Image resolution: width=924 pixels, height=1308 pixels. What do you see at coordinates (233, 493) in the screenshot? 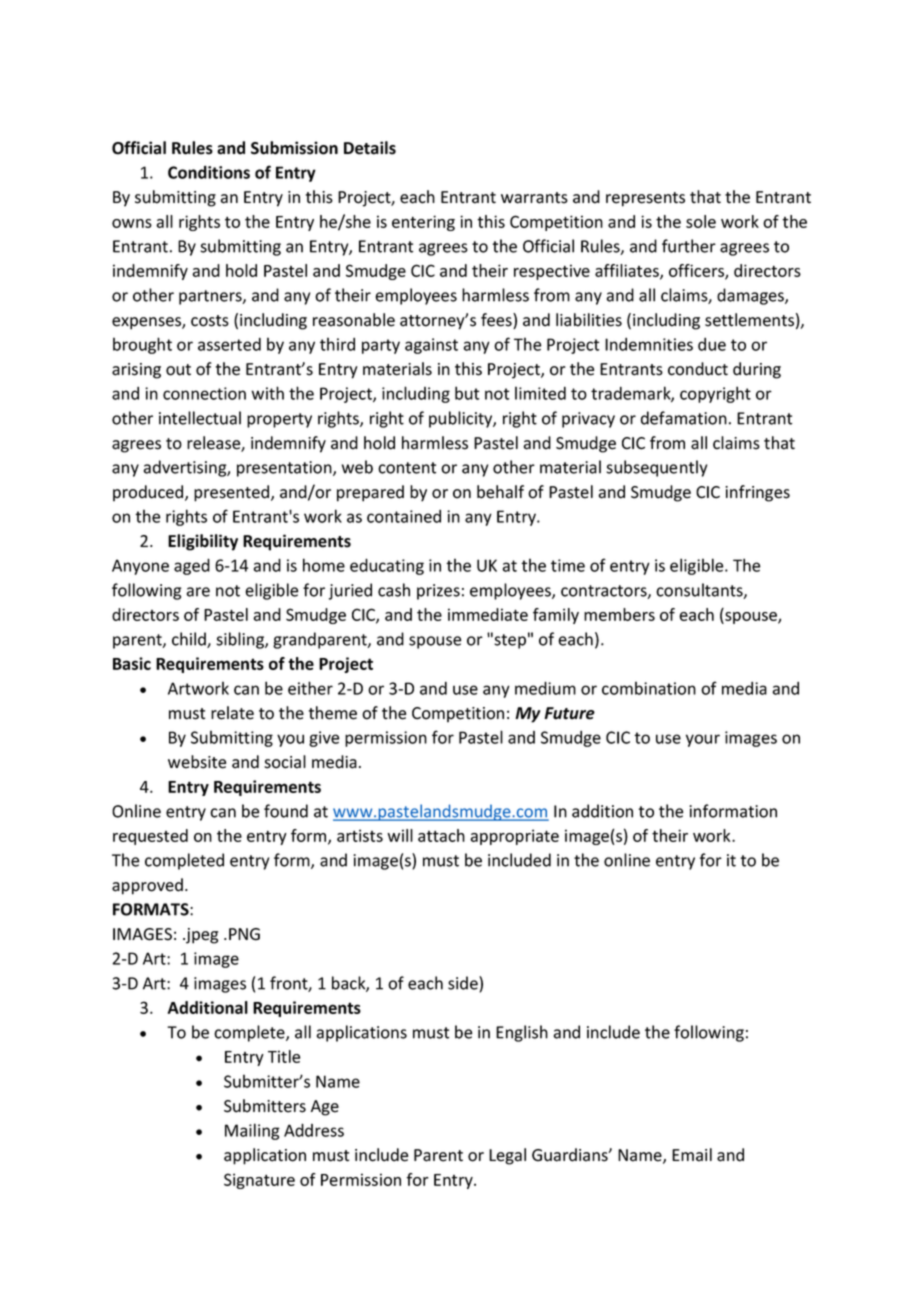
I see `presented` at bounding box center [233, 493].
